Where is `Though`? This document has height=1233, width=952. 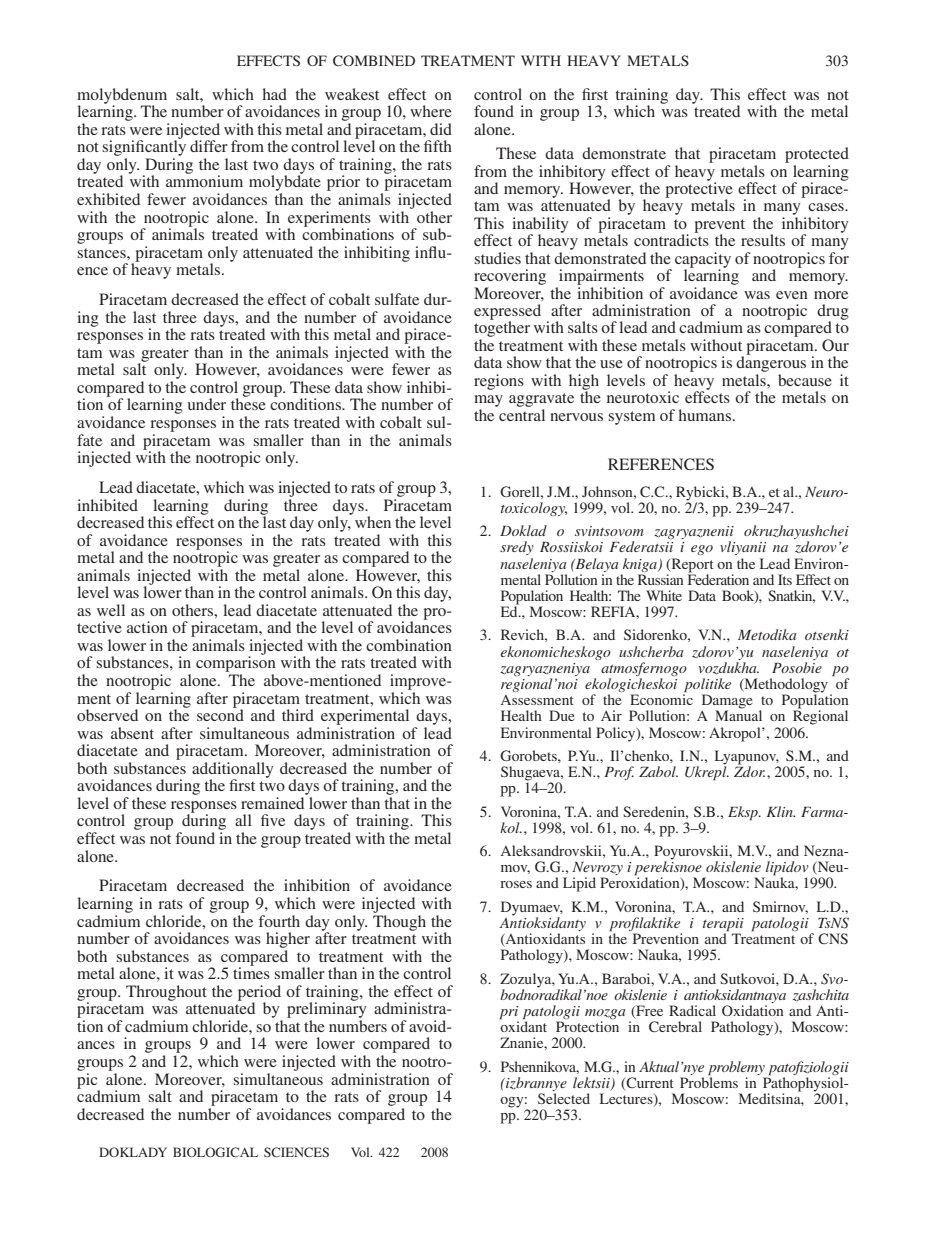 Though is located at coordinates (399, 921).
